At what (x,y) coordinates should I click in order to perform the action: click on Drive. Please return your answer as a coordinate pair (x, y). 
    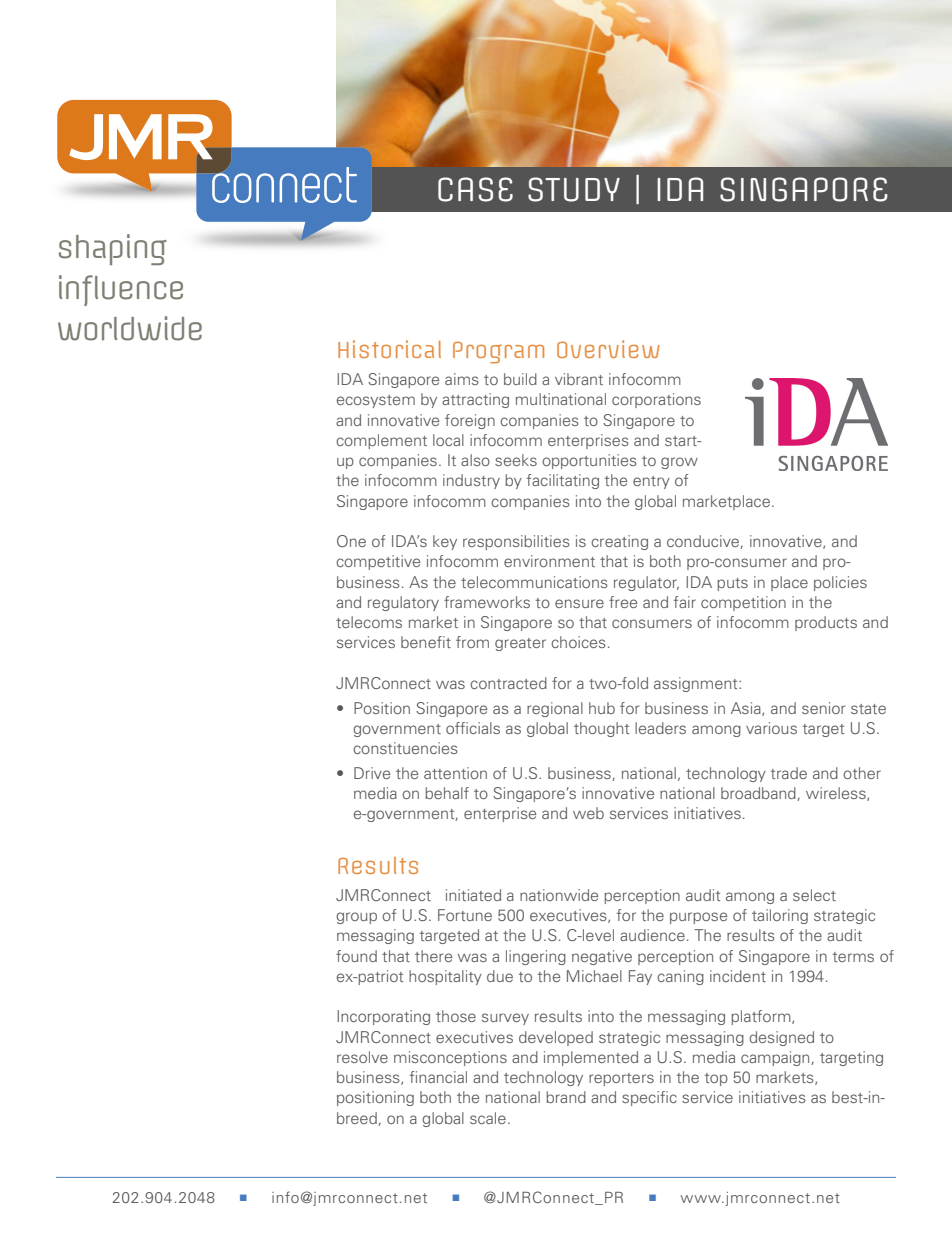
    Looking at the image, I should click on (372, 773).
